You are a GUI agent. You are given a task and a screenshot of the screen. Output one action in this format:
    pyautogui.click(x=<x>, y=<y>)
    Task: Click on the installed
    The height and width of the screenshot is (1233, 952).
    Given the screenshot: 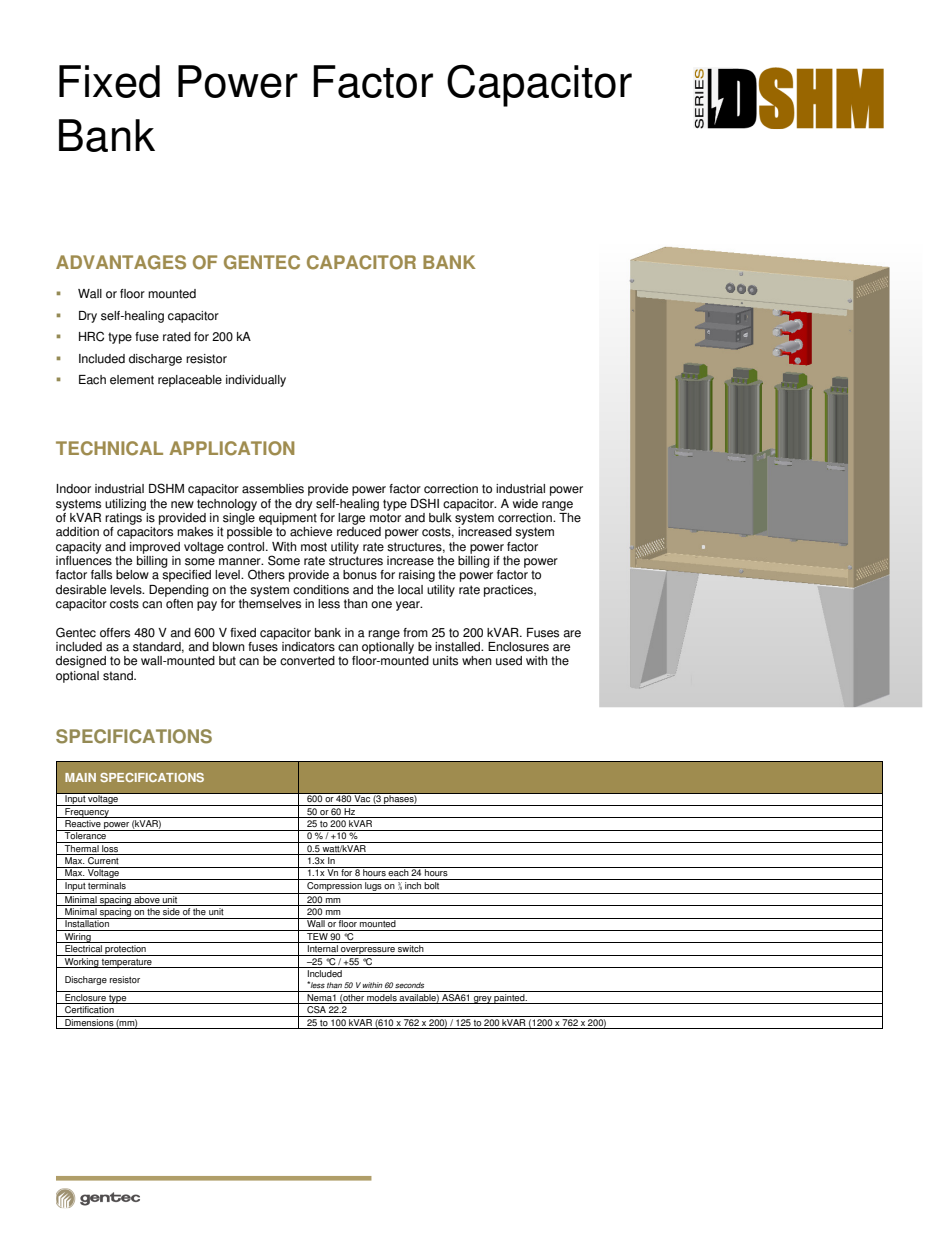 What is the action you would take?
    pyautogui.click(x=459, y=647)
